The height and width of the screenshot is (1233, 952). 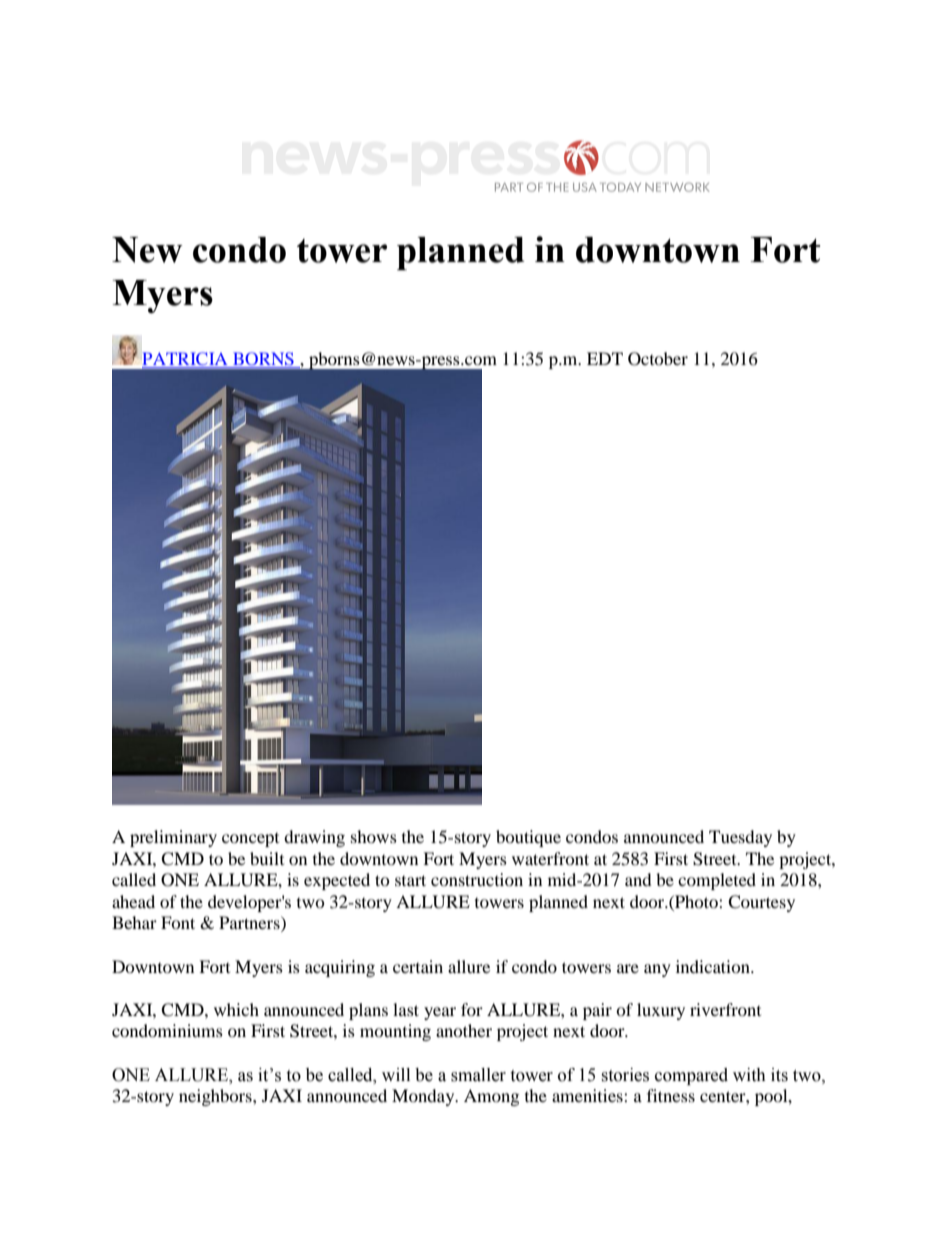 I want to click on EDT, so click(x=605, y=358).
